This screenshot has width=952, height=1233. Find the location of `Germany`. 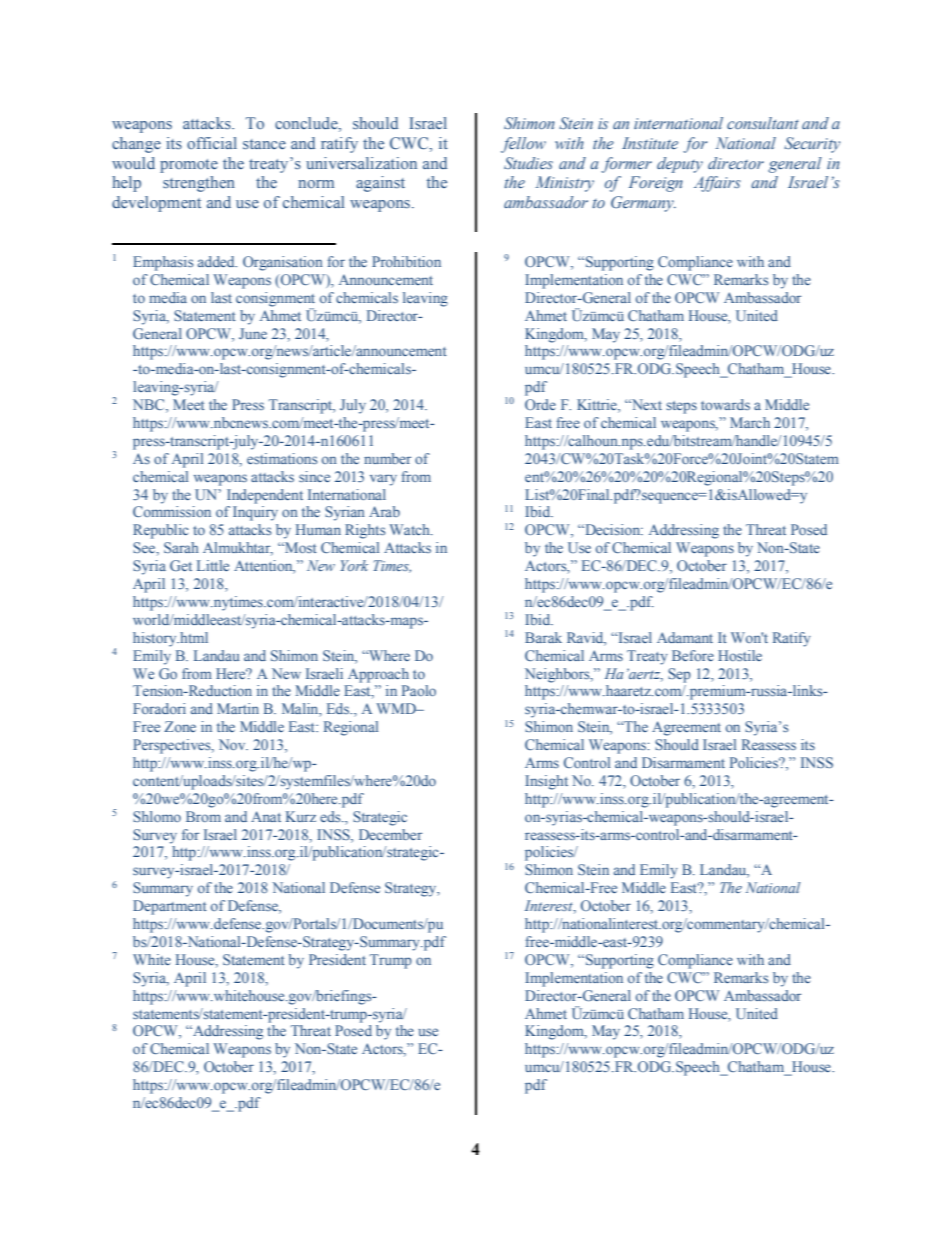

Germany is located at coordinates (643, 204).
